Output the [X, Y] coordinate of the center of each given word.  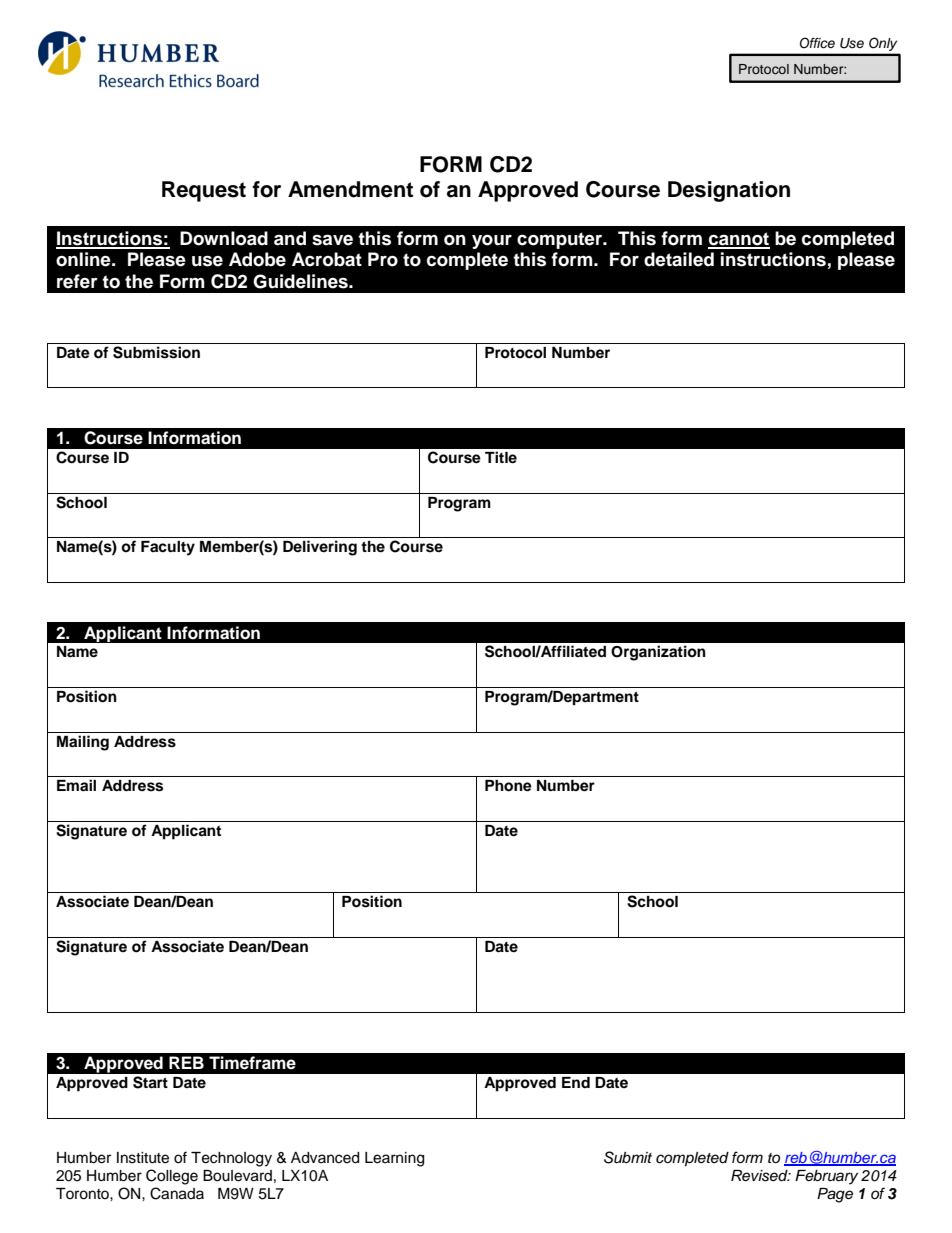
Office [817, 43]
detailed [679, 259]
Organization [658, 653]
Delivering [320, 548]
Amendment [350, 189]
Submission [156, 352]
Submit [628, 1157]
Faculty [168, 548]
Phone [508, 786]
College [172, 1177]
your [492, 242]
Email [76, 785]
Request [204, 191]
